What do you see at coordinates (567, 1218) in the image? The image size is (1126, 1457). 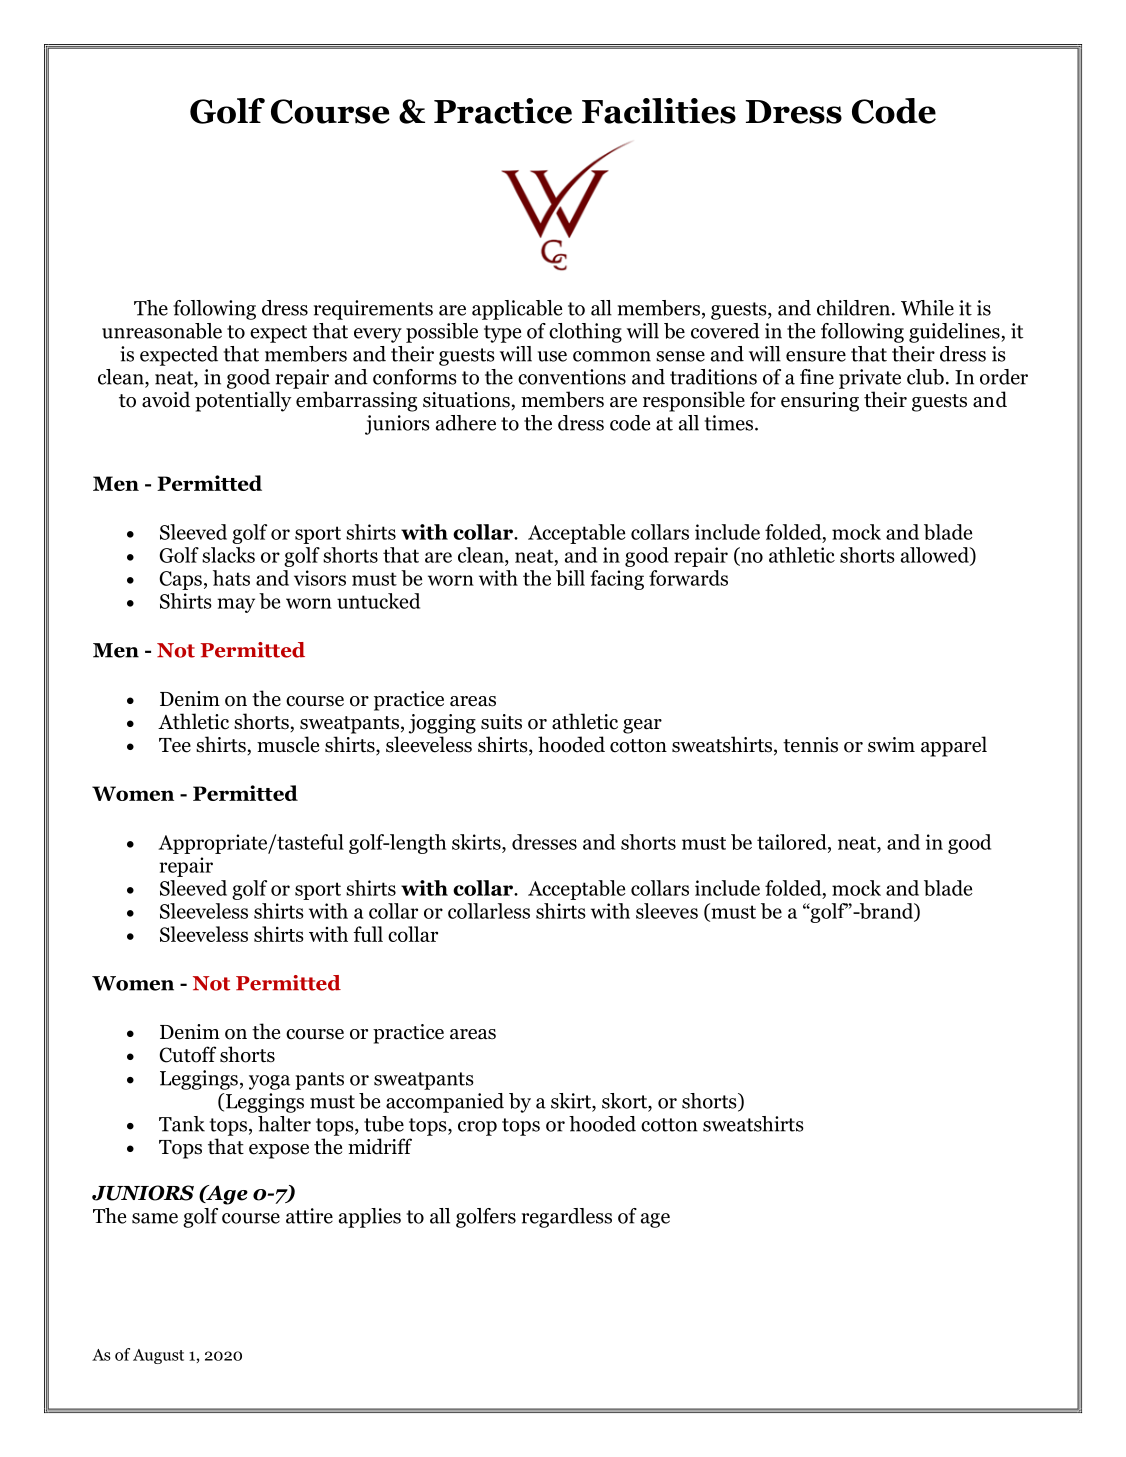 I see `regardless` at bounding box center [567, 1218].
